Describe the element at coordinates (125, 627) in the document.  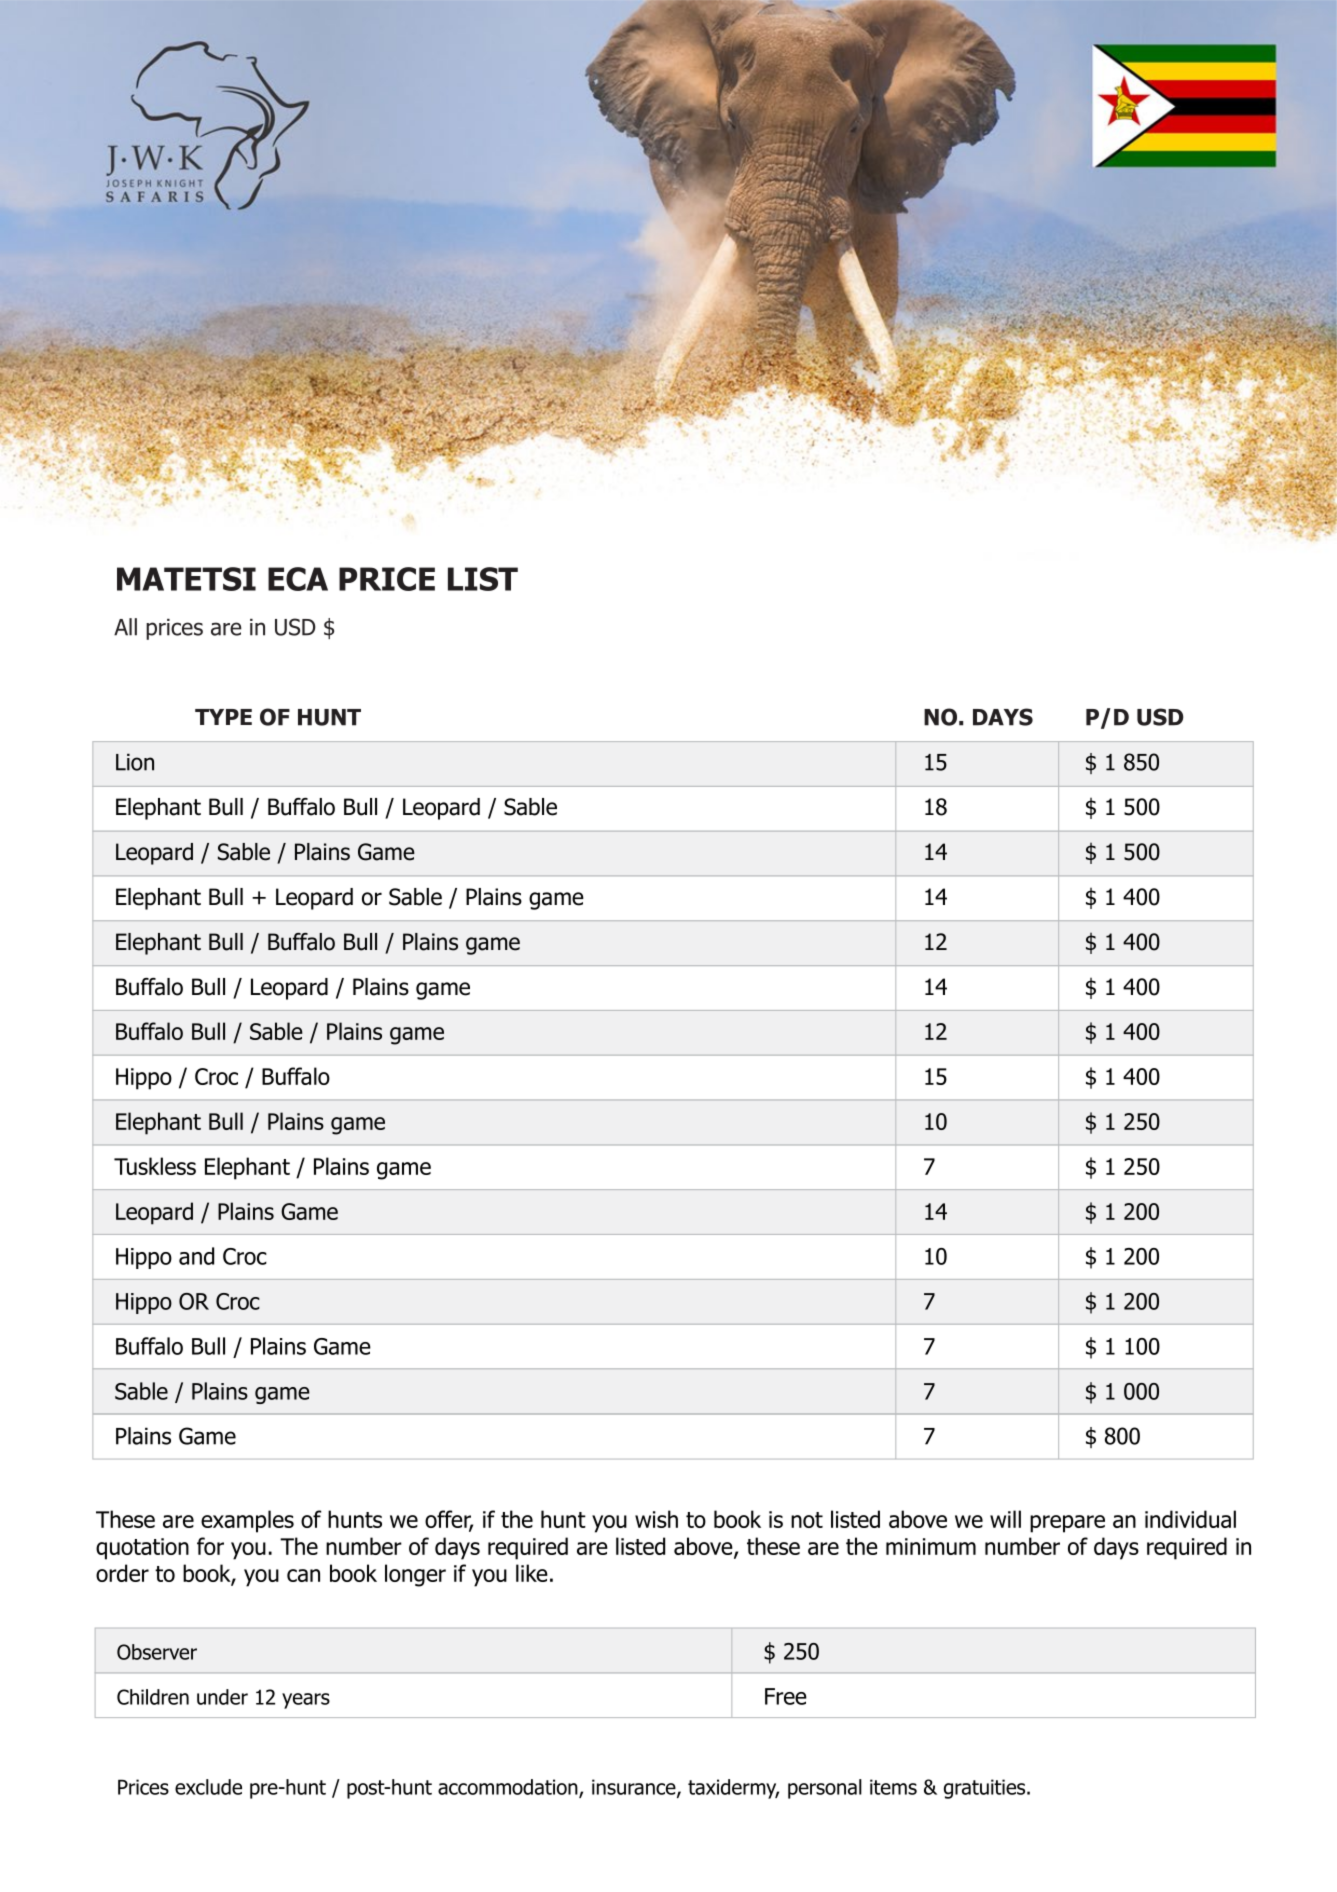
I see `All` at that location.
